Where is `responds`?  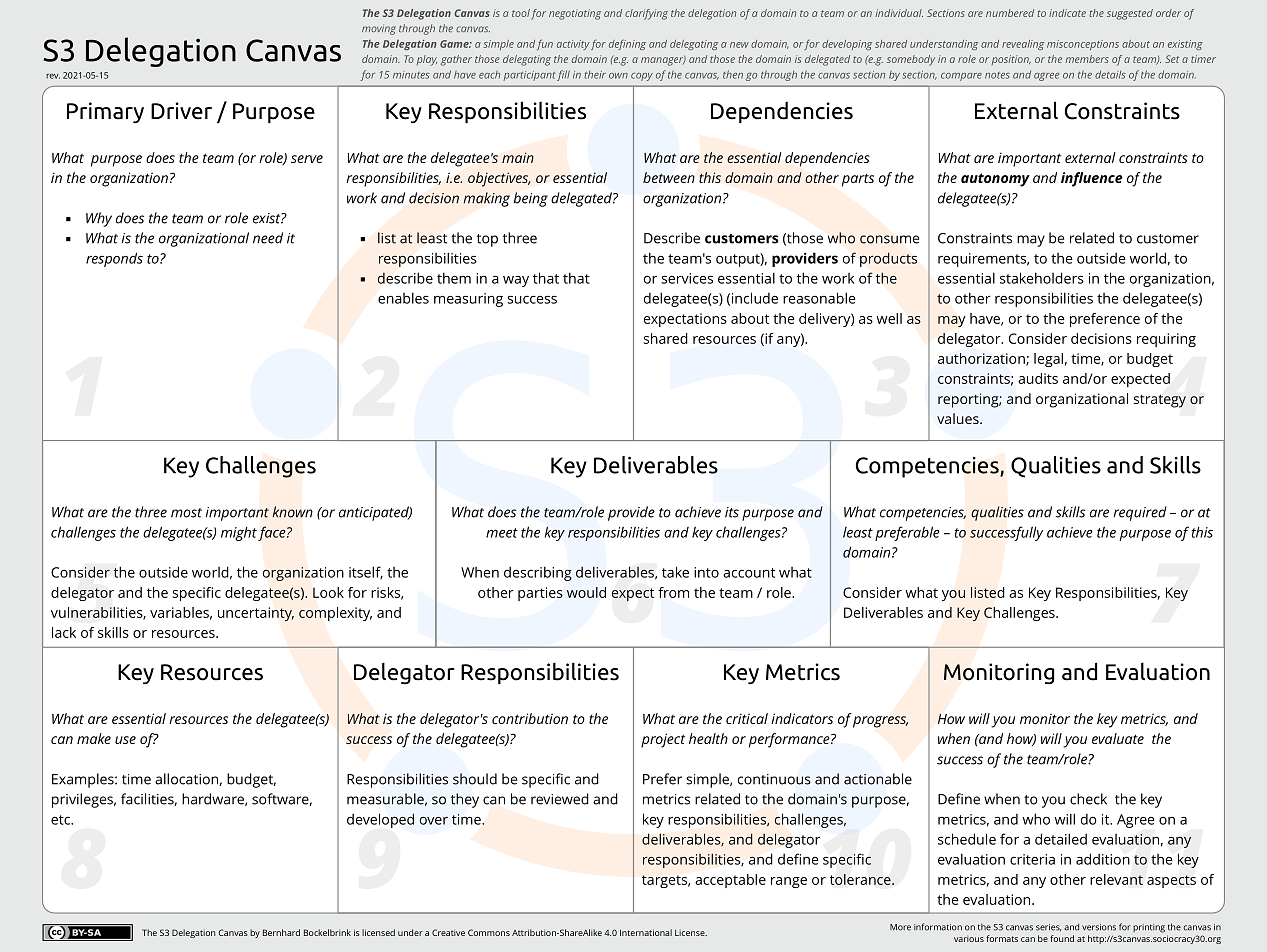
responds is located at coordinates (114, 259).
